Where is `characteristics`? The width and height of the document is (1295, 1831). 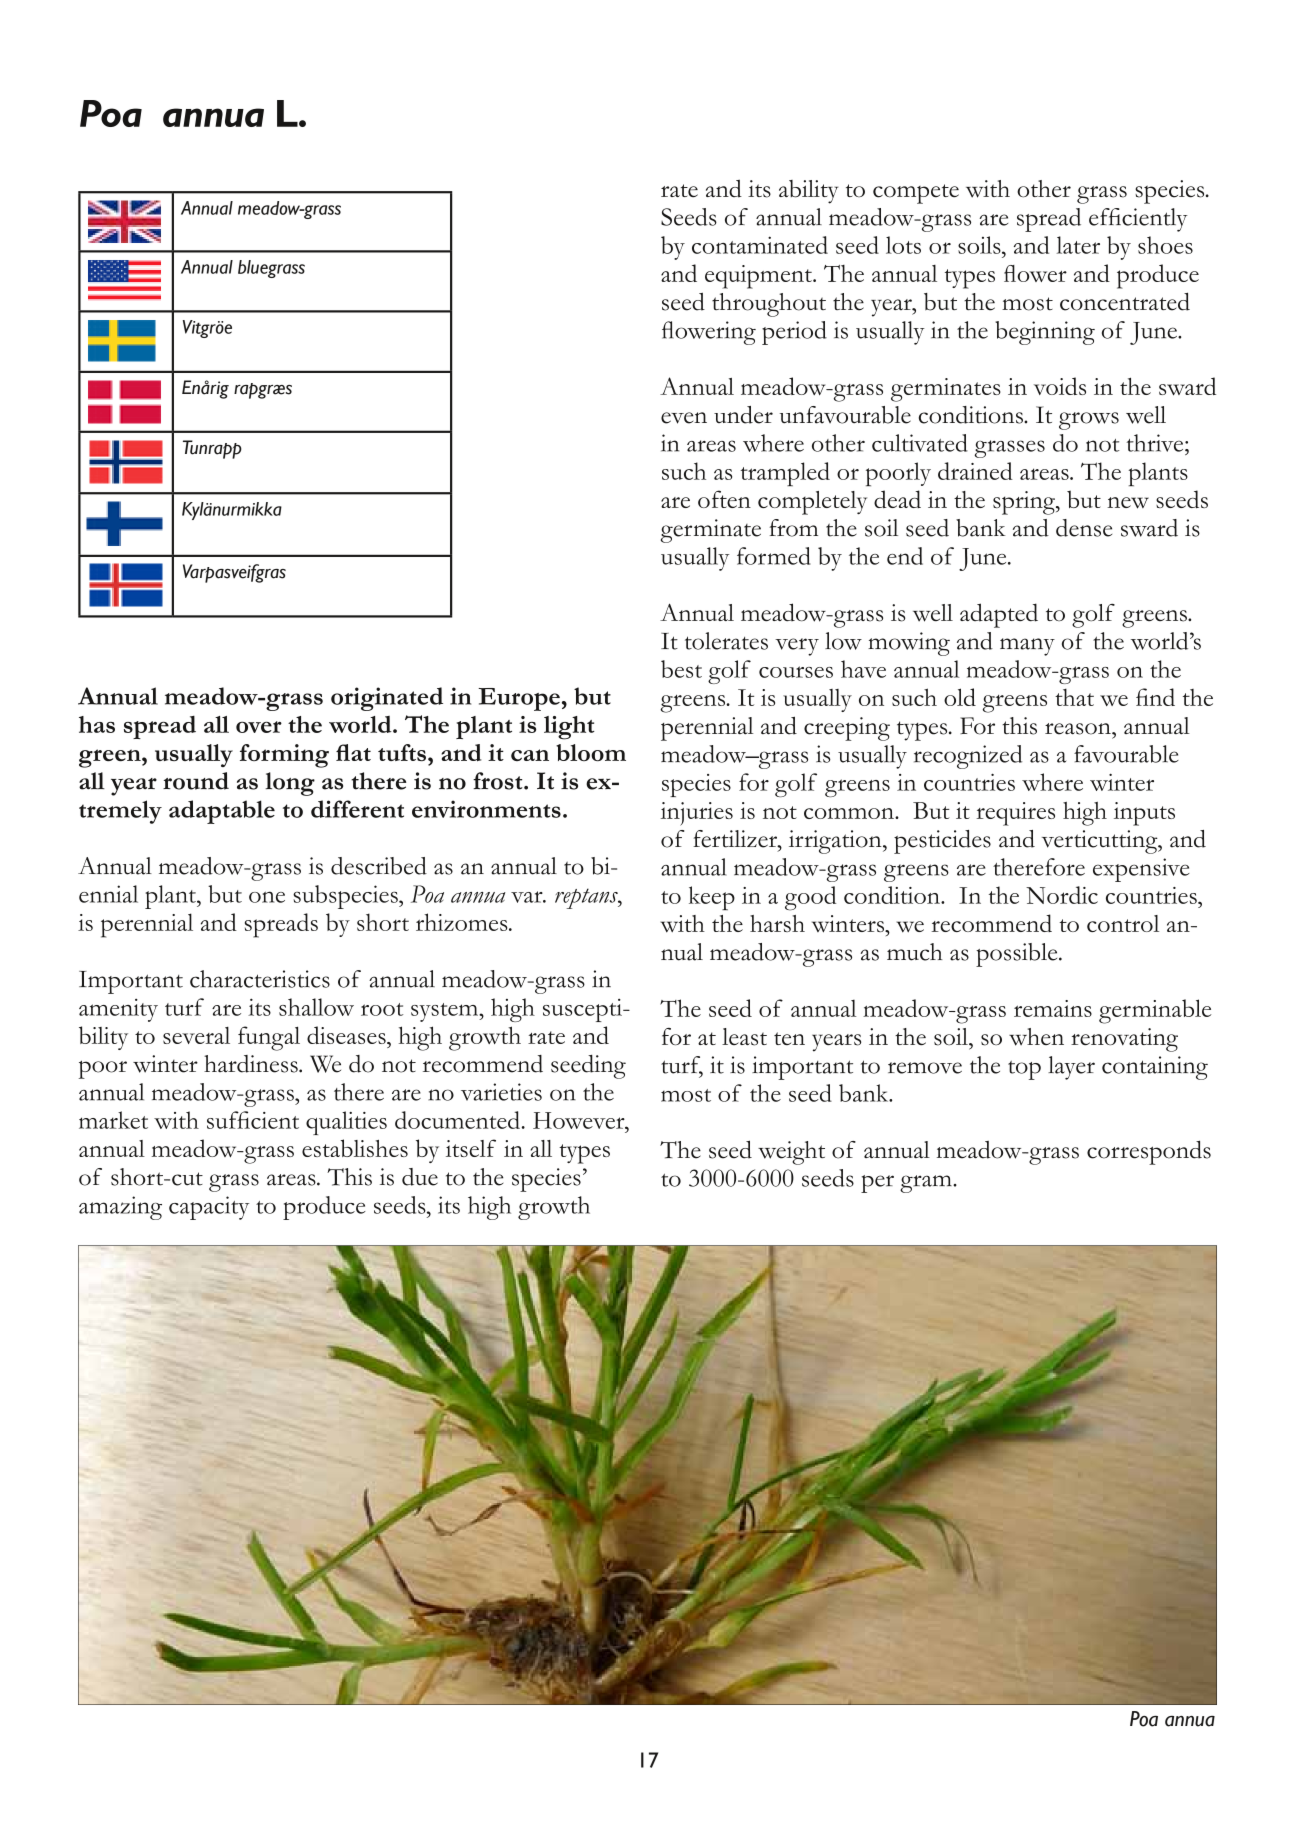
characteristics is located at coordinates (260, 979).
